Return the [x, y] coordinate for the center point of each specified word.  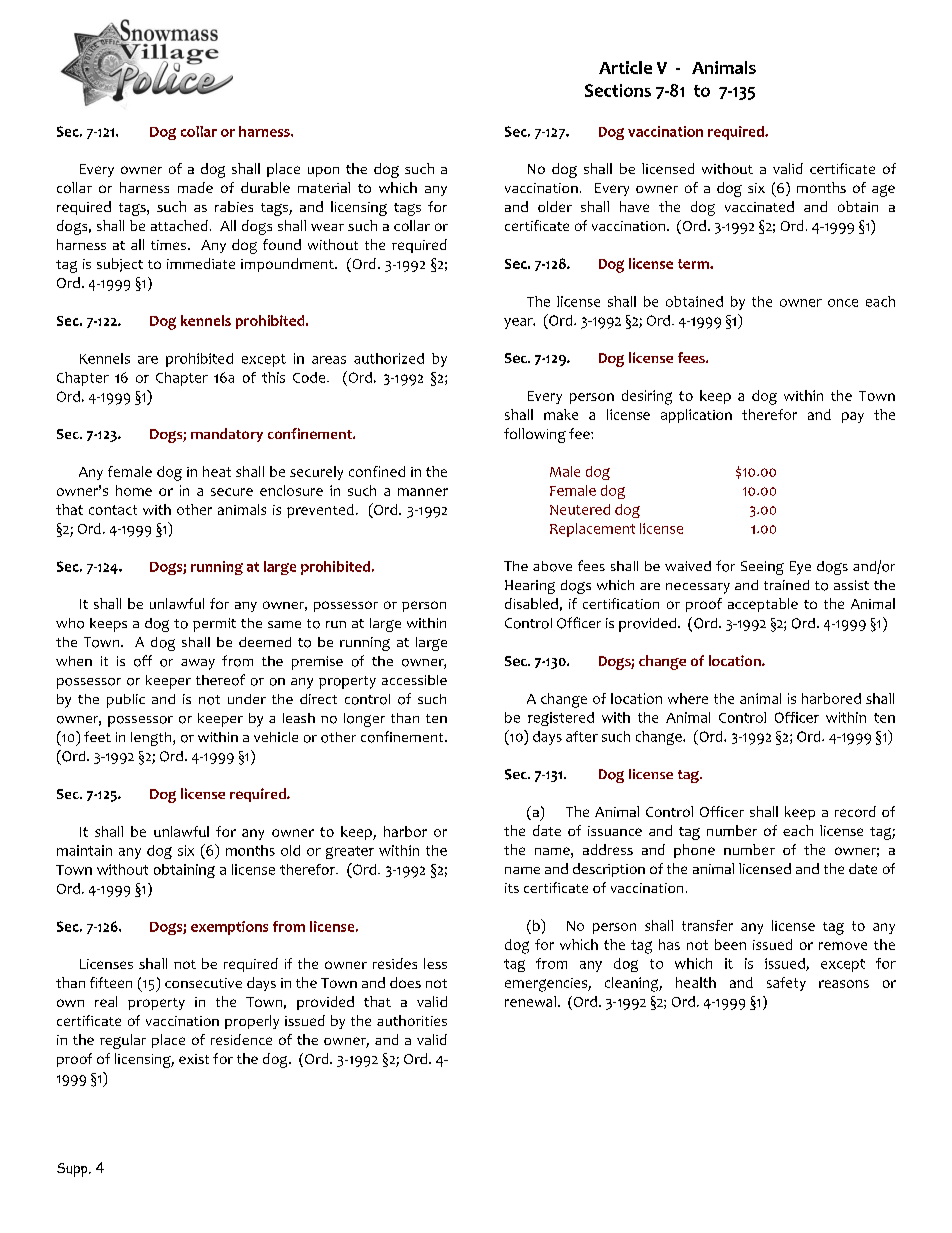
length [152, 739]
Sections [618, 90]
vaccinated [759, 206]
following [535, 435]
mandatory [227, 435]
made [195, 187]
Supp [73, 1170]
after [582, 736]
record [855, 811]
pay [853, 417]
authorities [412, 1020]
